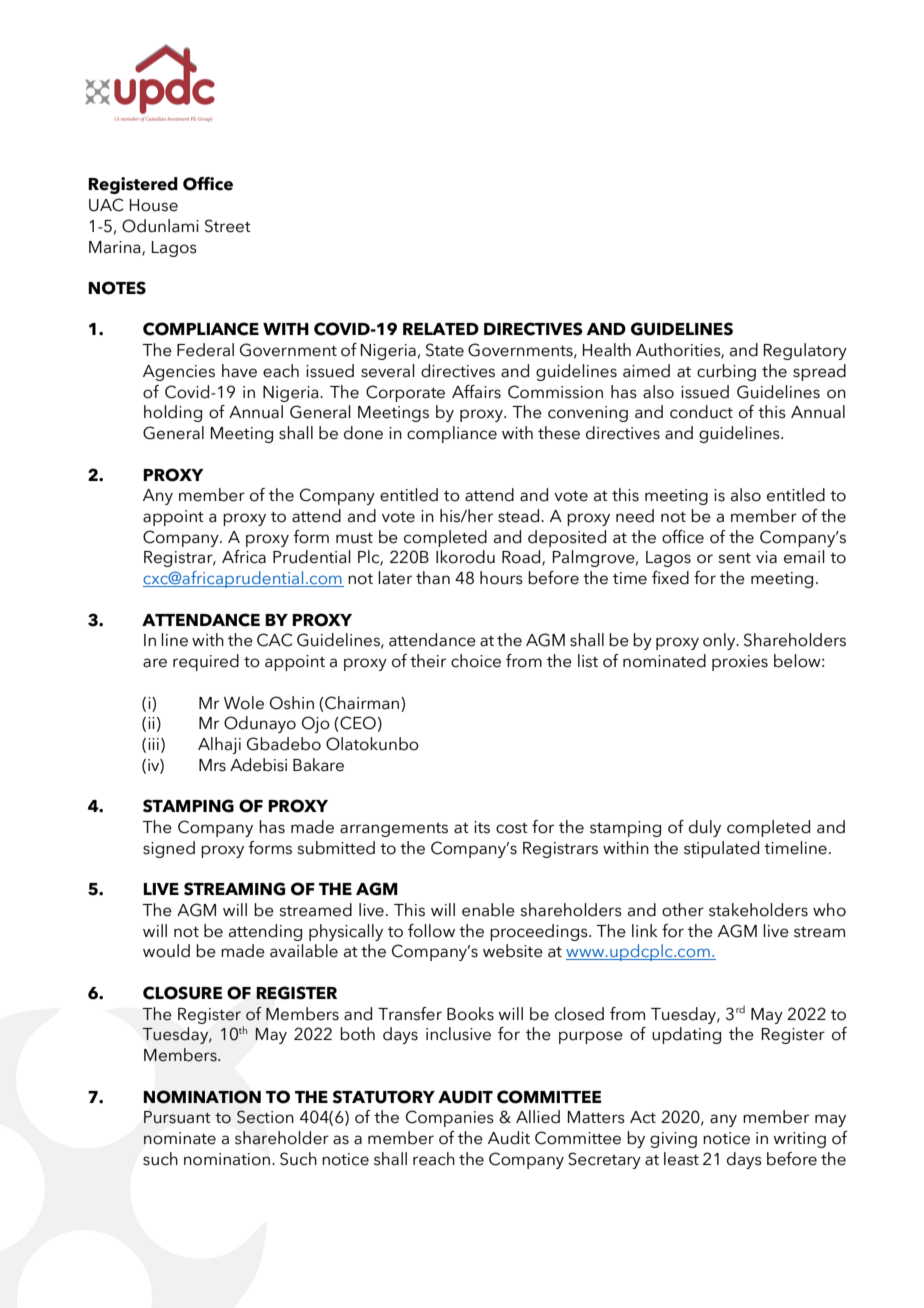 The height and width of the screenshot is (1308, 924). Describe the element at coordinates (758, 910) in the screenshot. I see `stakeholders` at that location.
